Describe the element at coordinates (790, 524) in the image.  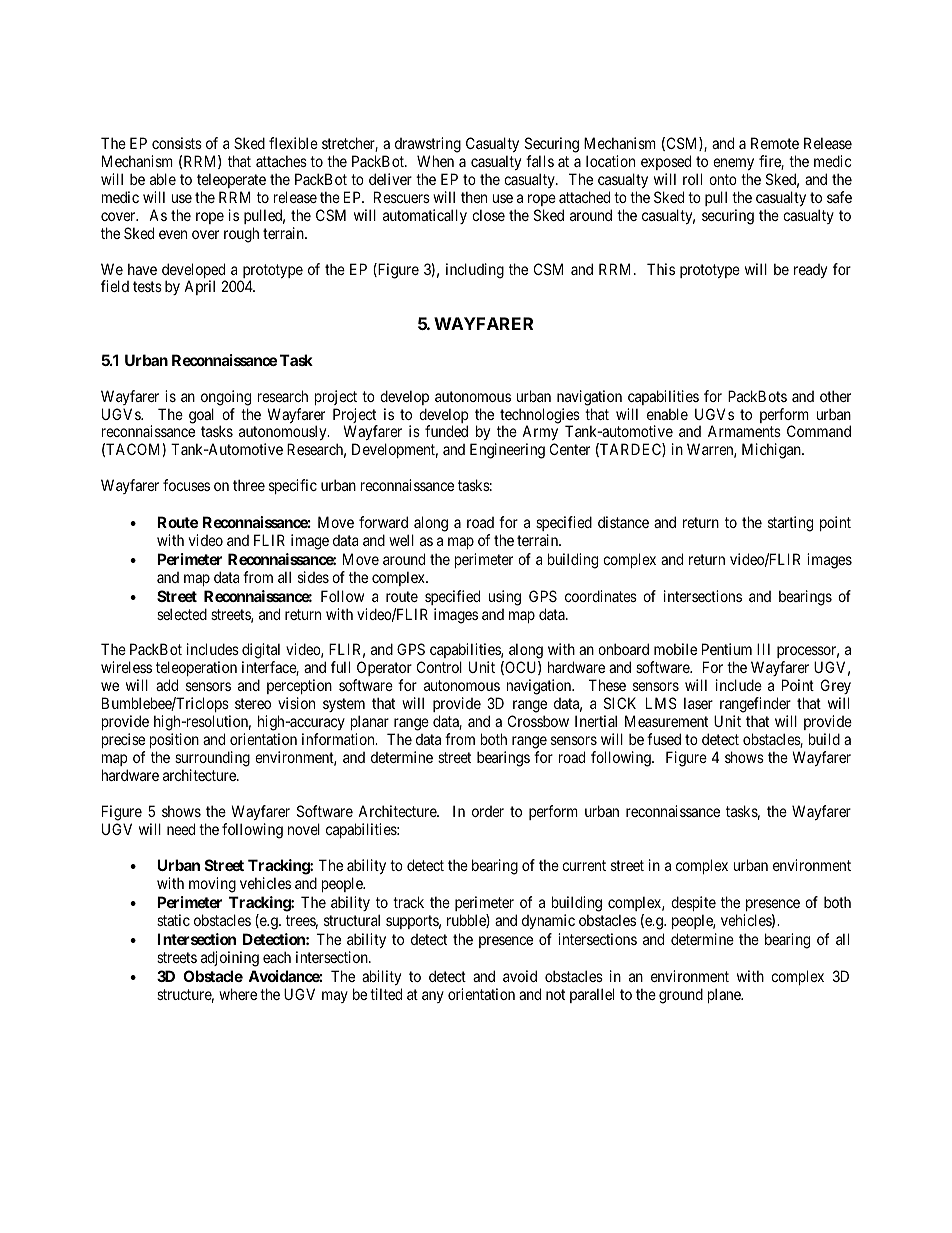
I see `starting` at that location.
